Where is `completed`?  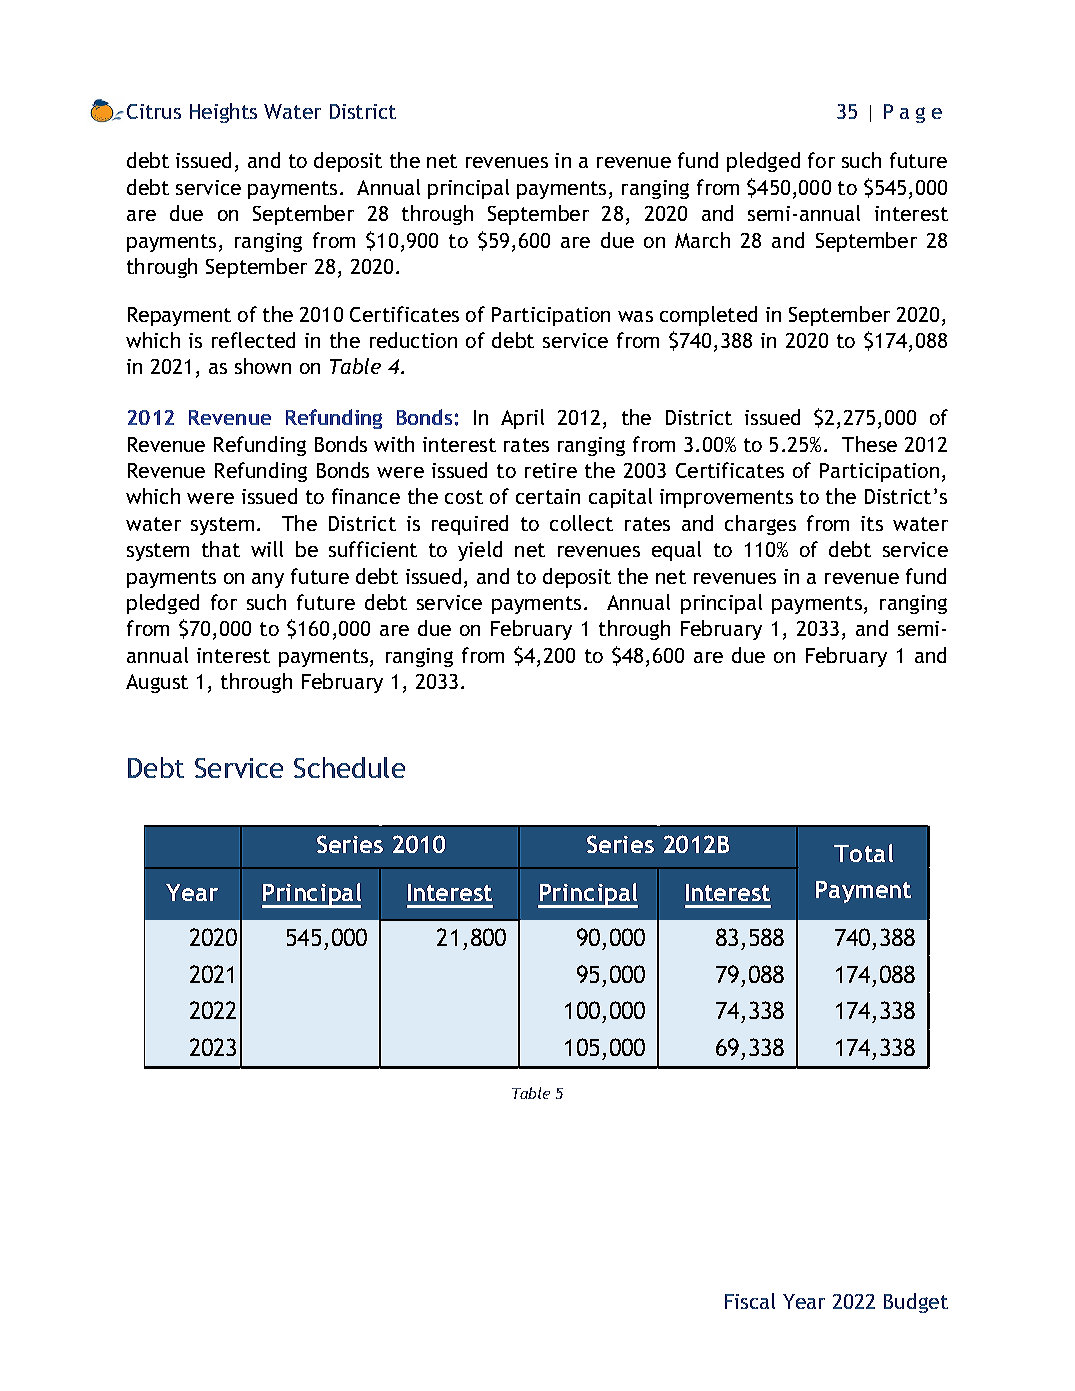
completed is located at coordinates (708, 316).
